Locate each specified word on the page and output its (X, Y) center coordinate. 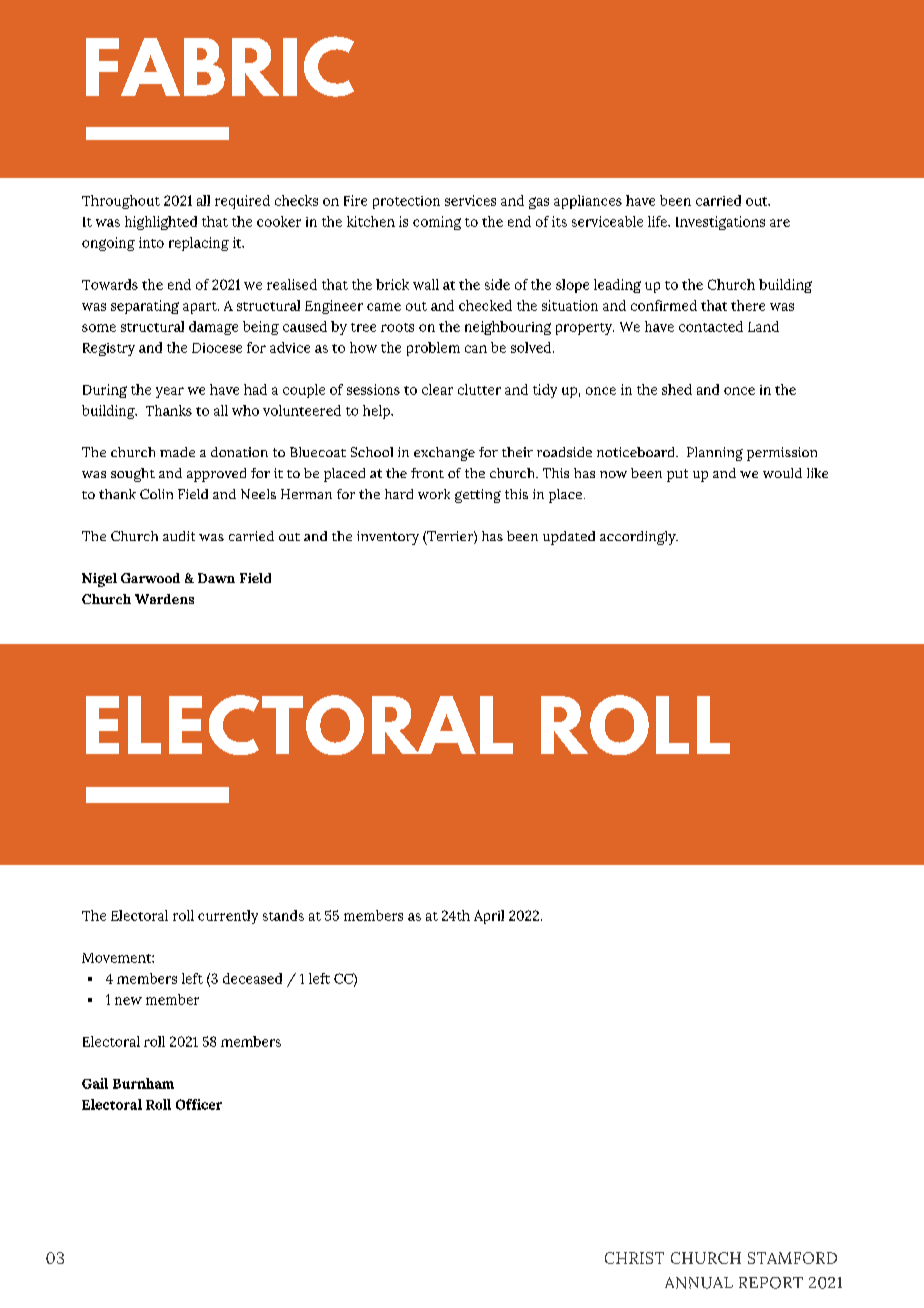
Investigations (720, 223)
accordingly (639, 538)
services (470, 200)
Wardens (164, 599)
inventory (388, 538)
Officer (199, 1104)
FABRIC (220, 66)
